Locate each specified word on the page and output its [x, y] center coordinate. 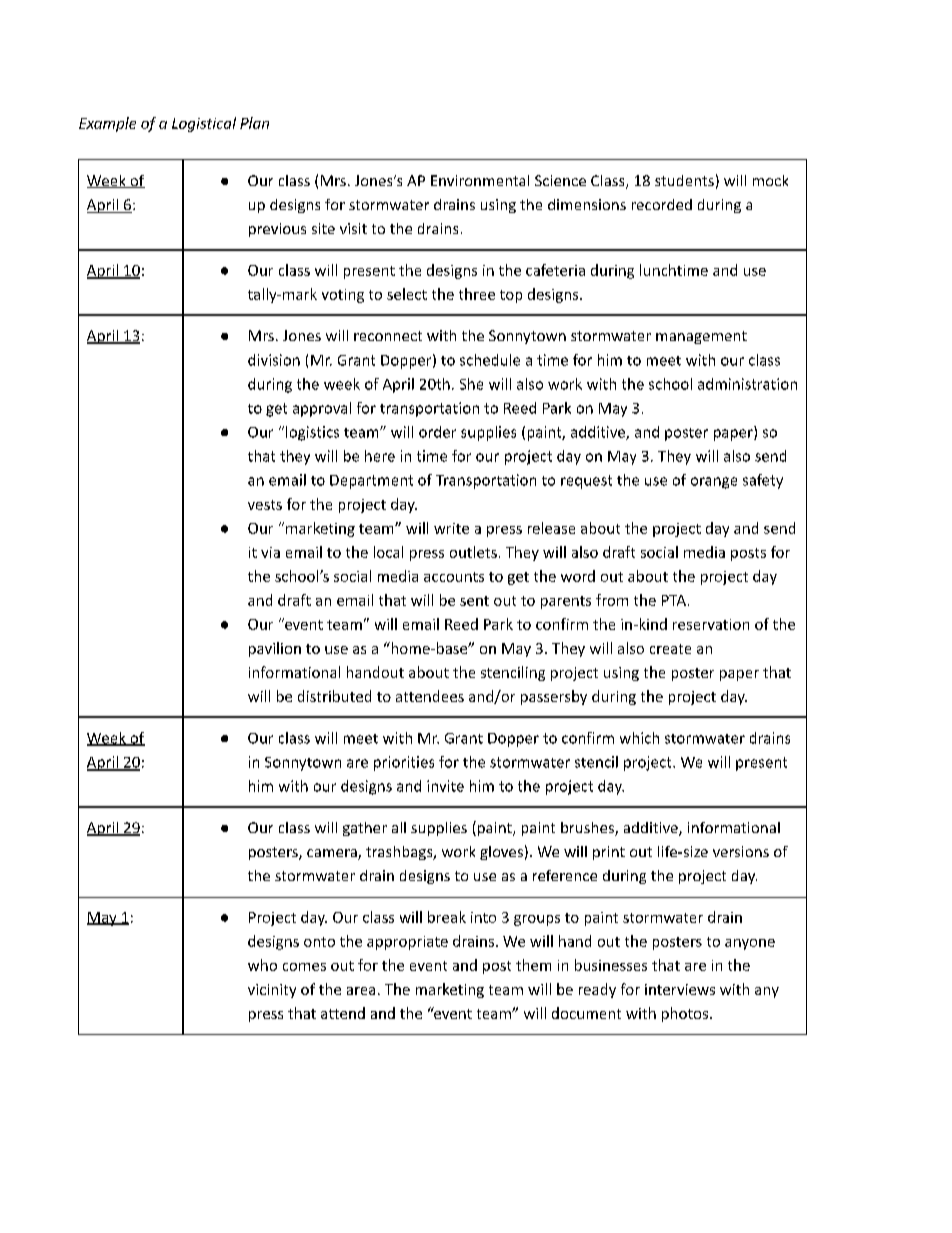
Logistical [204, 124]
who [262, 965]
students [684, 180]
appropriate [407, 943]
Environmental [480, 180]
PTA [674, 600]
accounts [454, 577]
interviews [680, 989]
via [270, 552]
